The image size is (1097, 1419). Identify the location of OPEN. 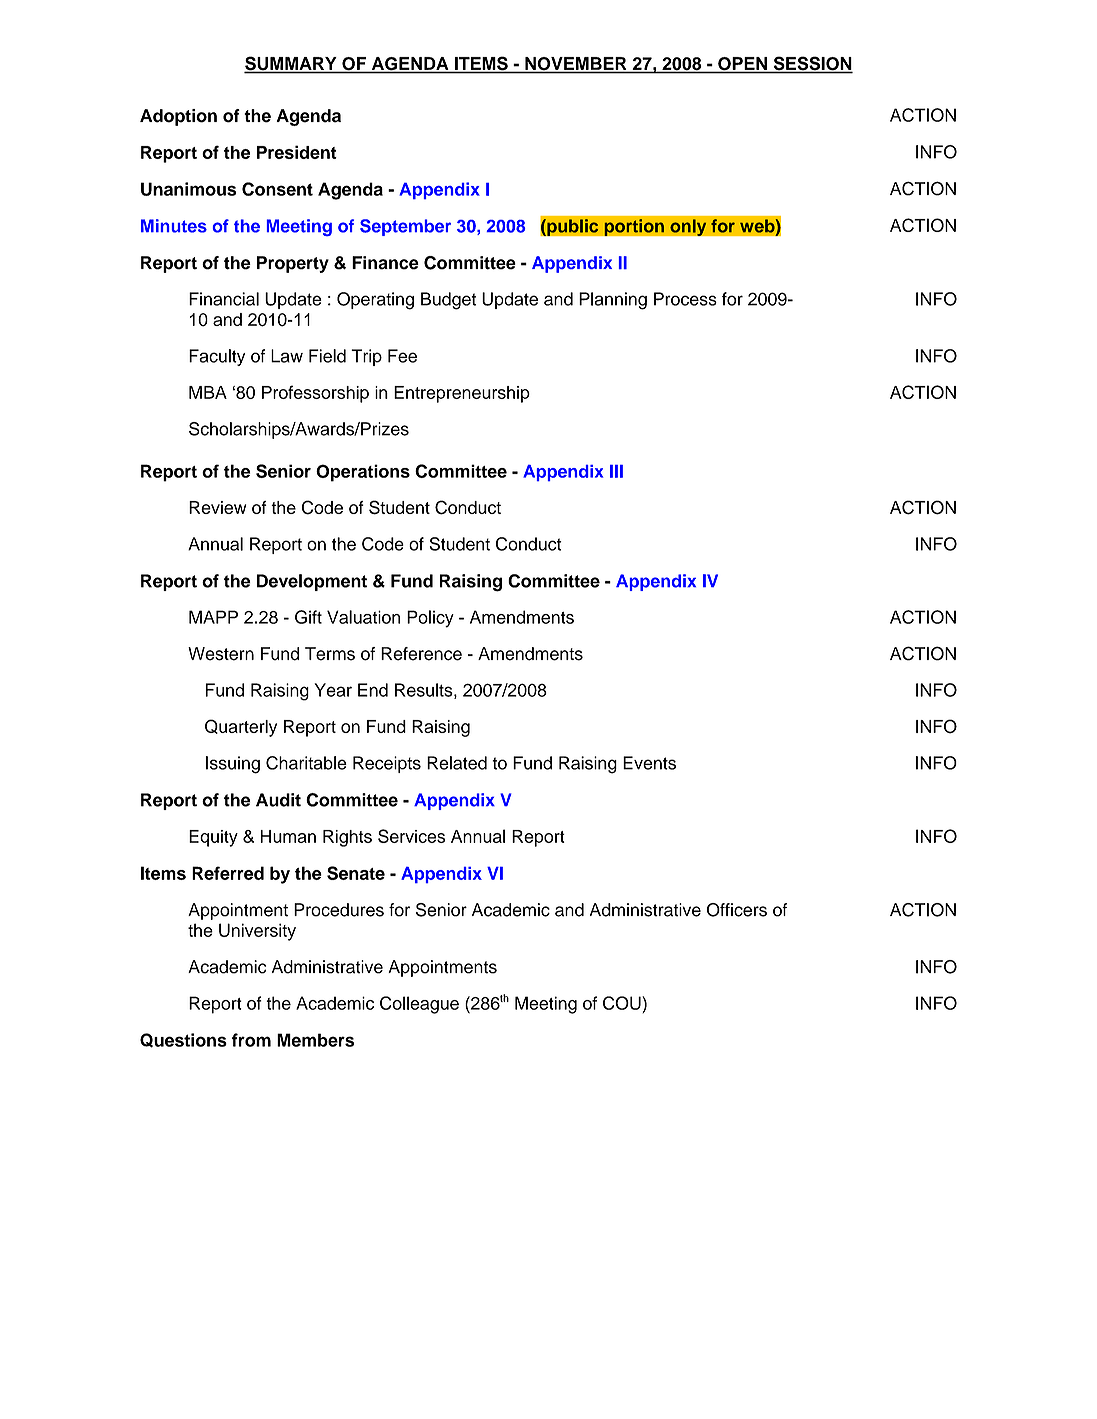
(742, 65).
